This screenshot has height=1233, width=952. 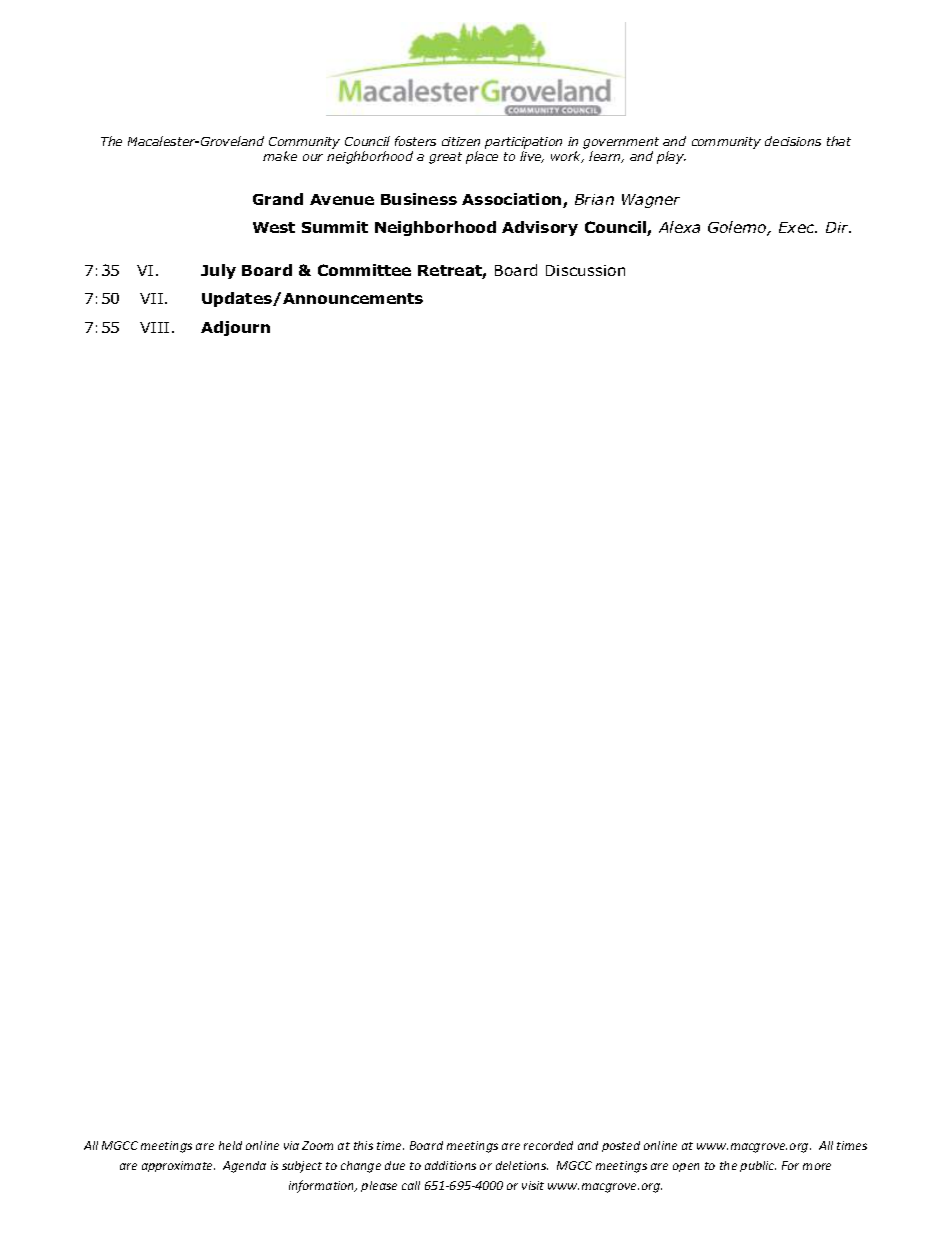 I want to click on Exec, so click(x=798, y=227).
